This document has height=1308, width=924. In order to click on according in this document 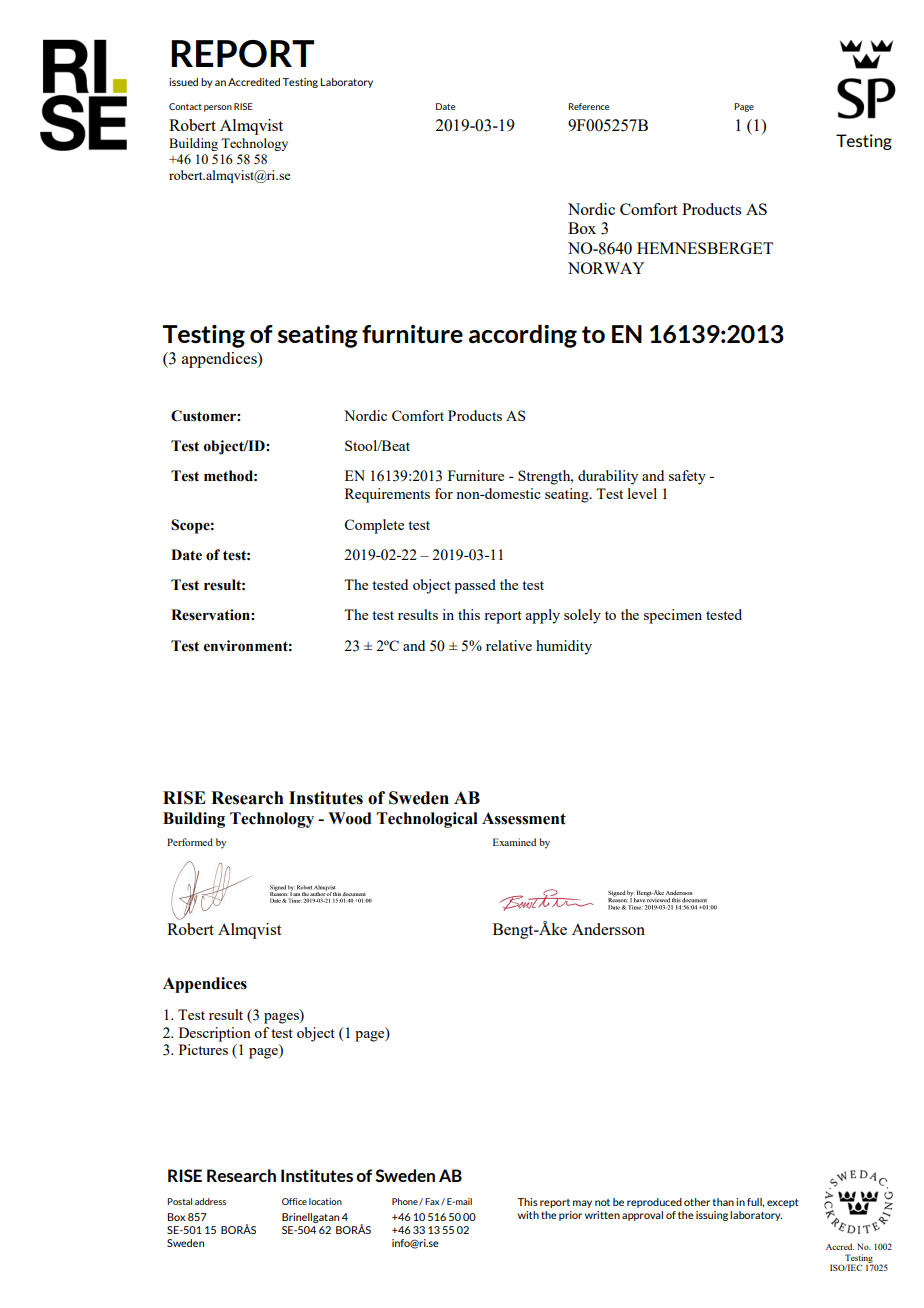, I will do `click(523, 336)`.
